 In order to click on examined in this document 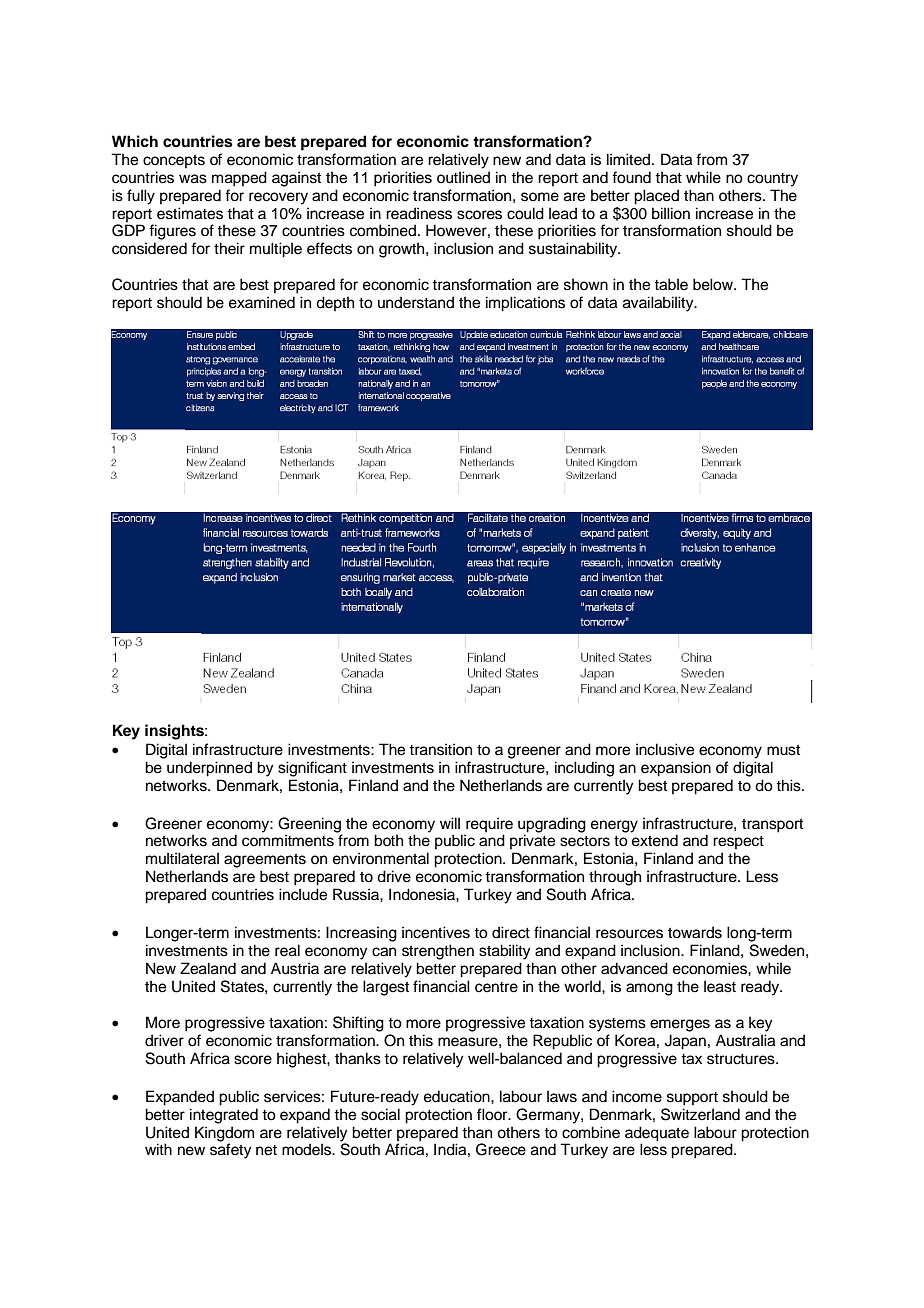, I will do `click(262, 302)`.
